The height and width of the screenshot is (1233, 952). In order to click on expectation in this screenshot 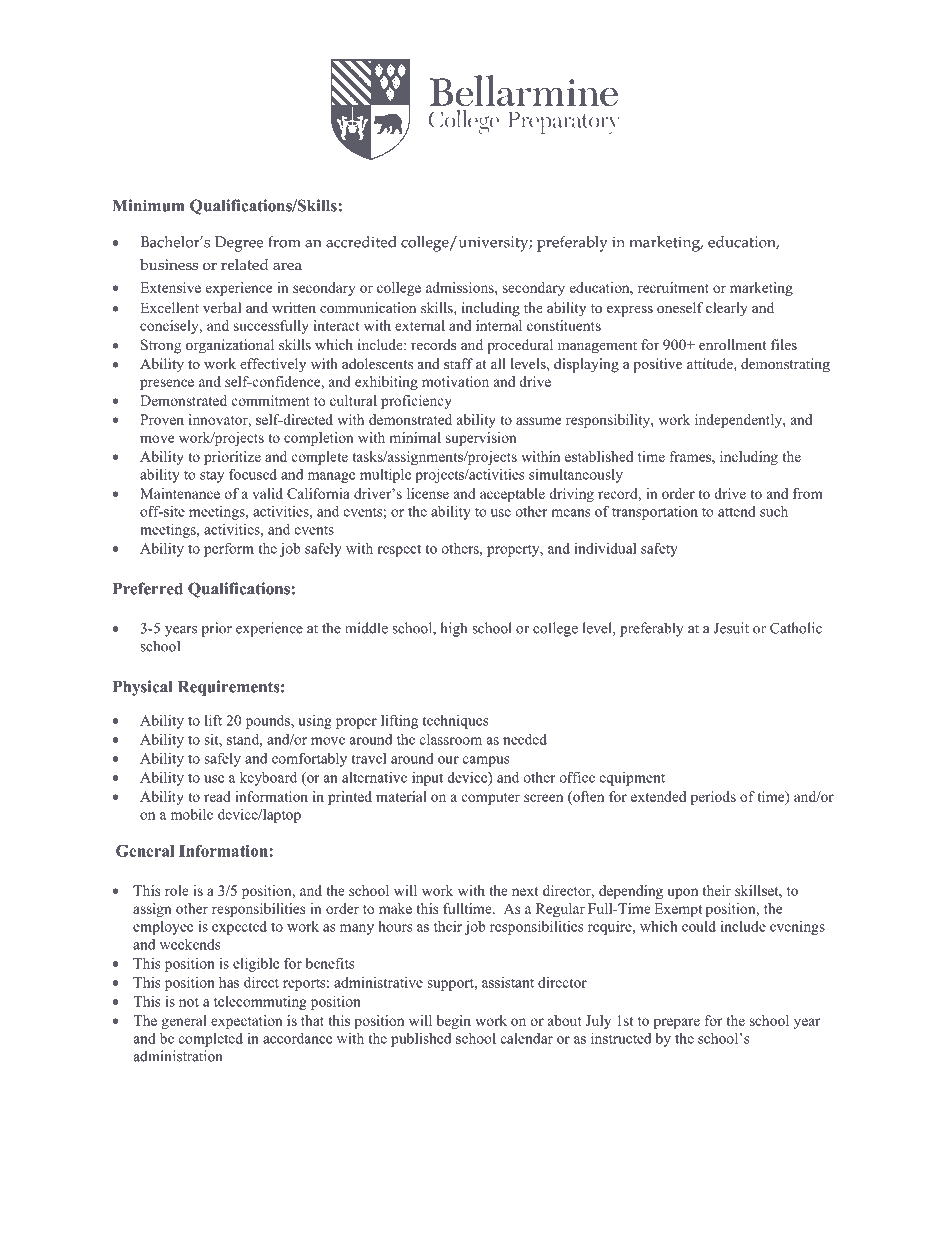, I will do `click(247, 1022)`.
